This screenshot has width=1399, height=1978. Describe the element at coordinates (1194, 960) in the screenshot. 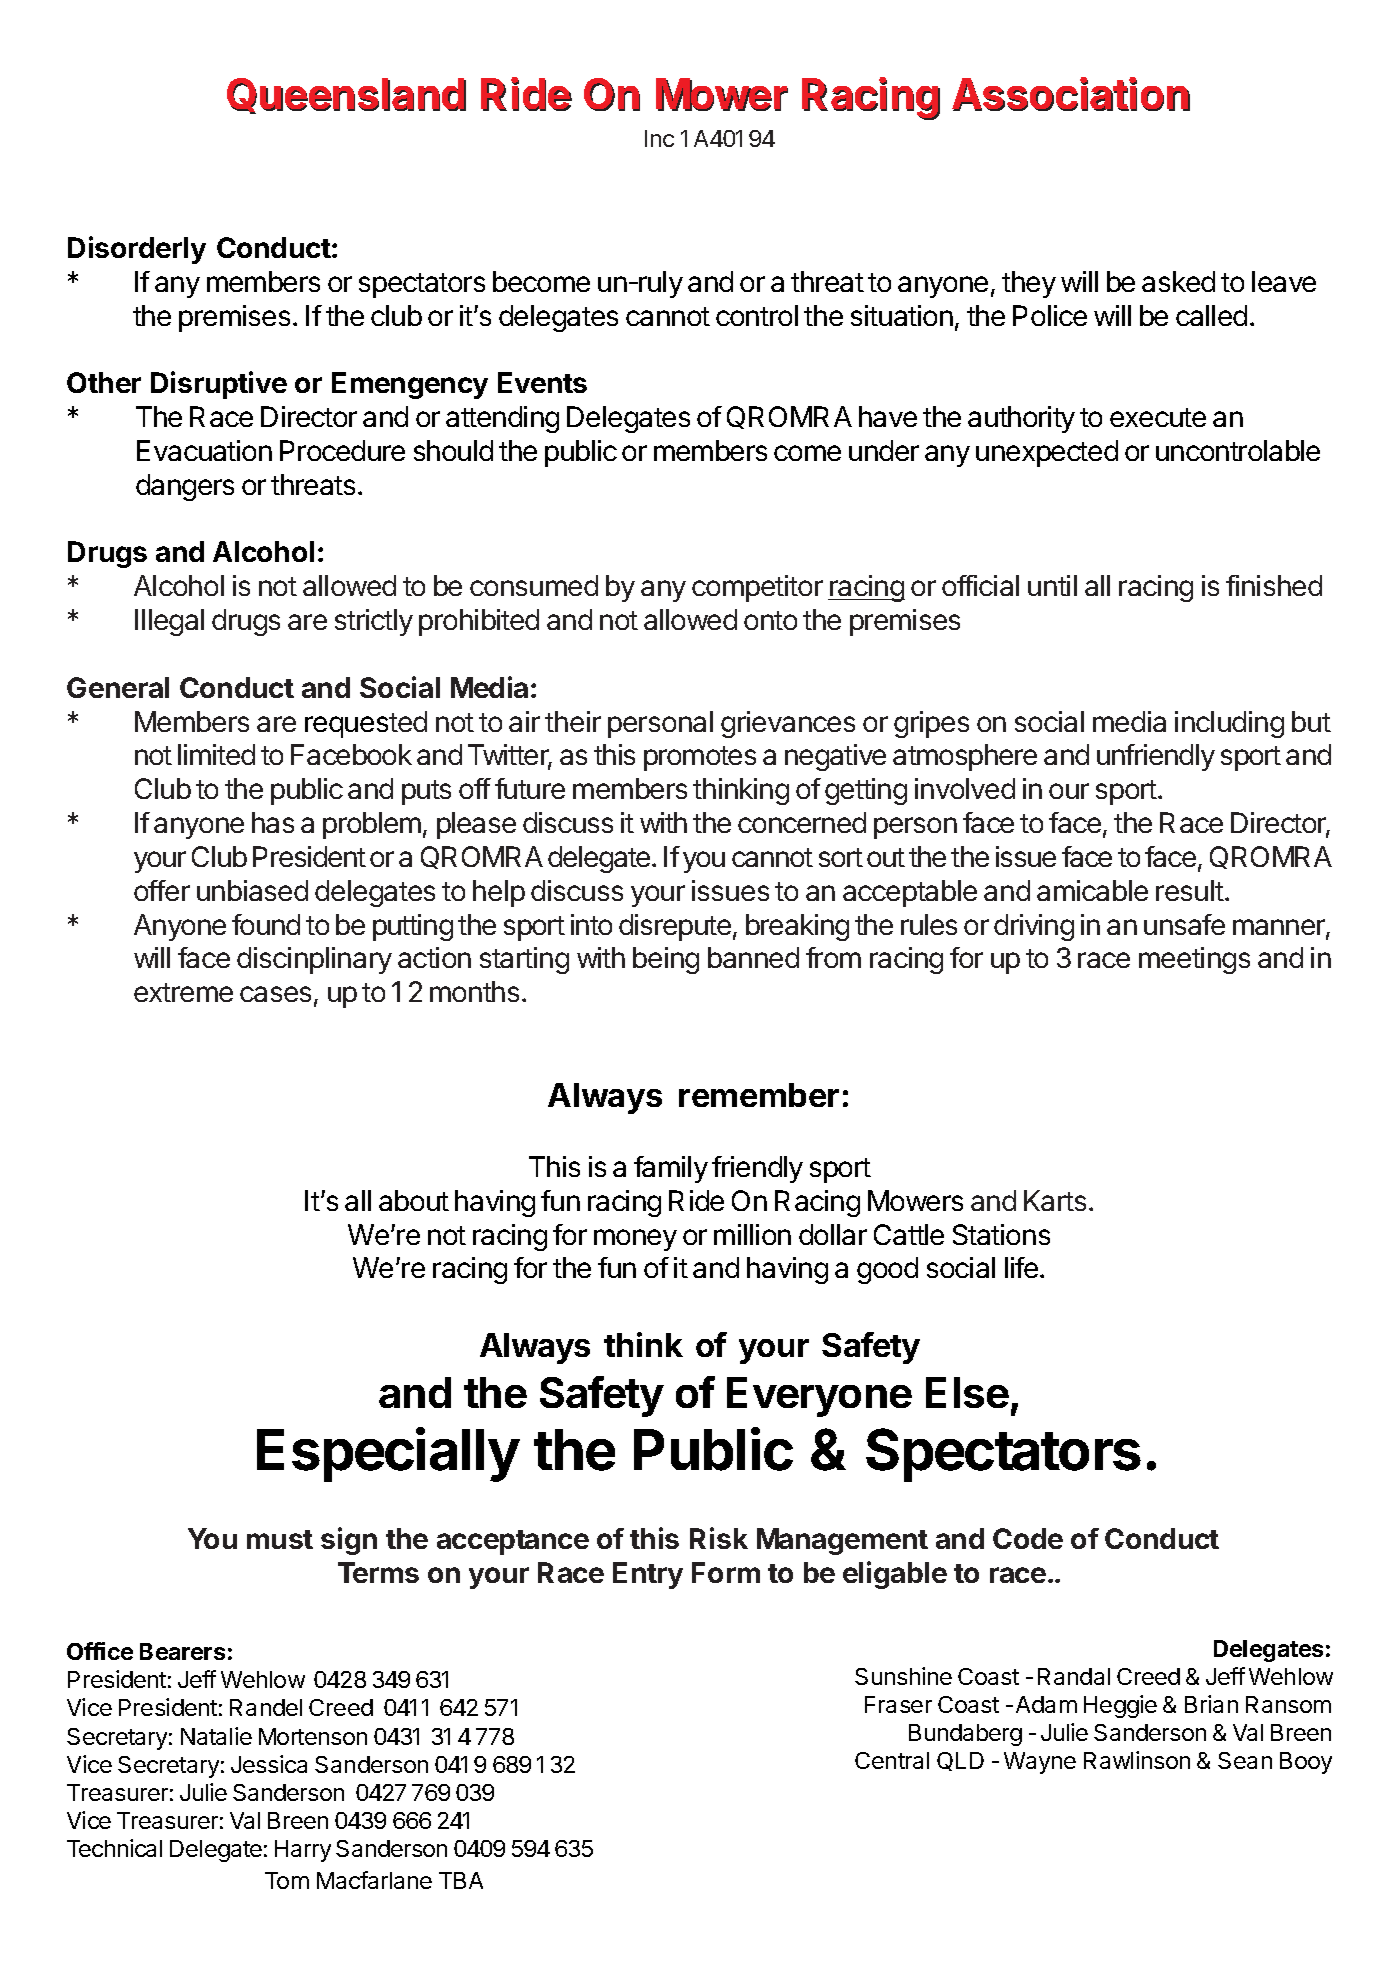

I see `meetings` at that location.
